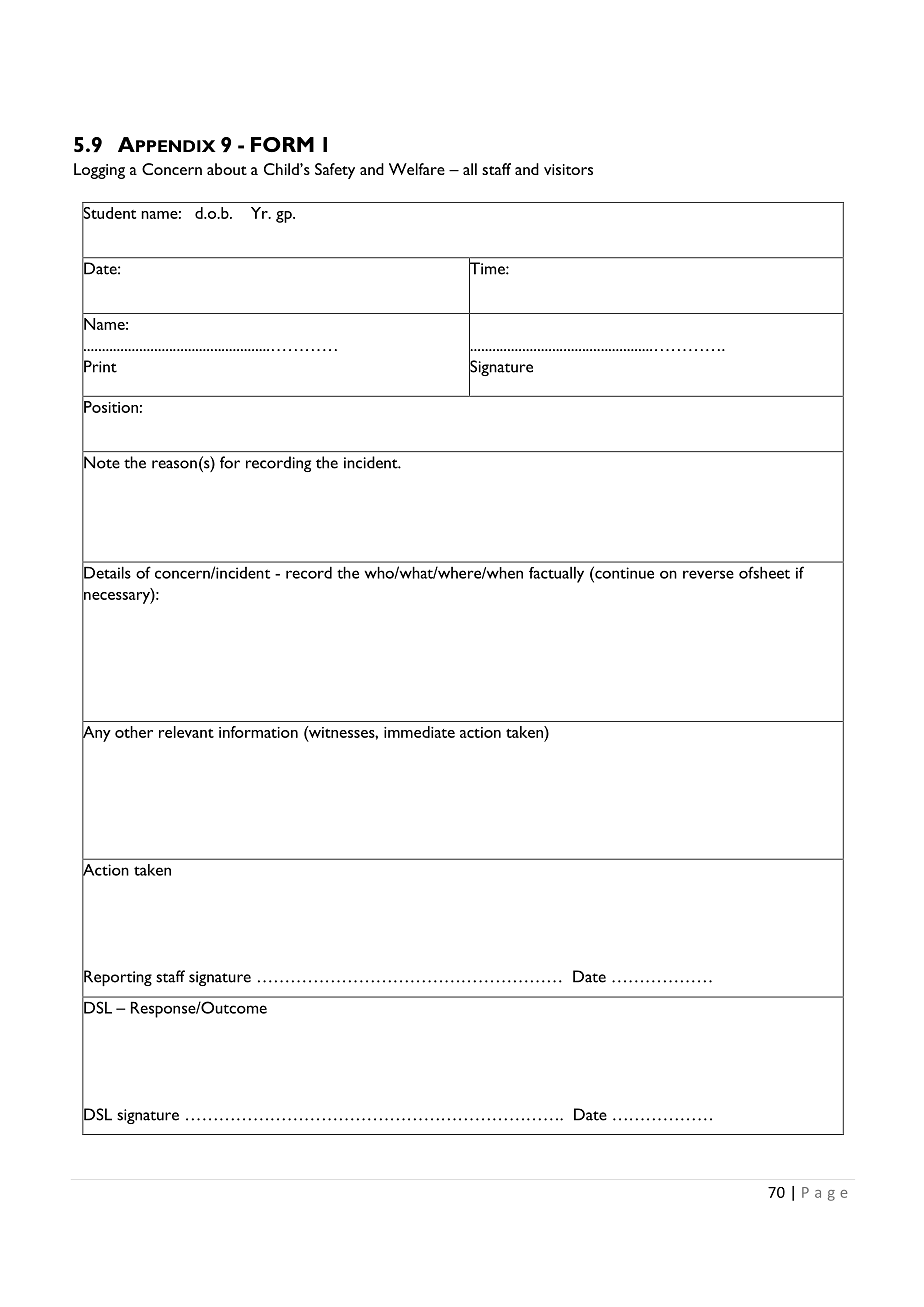 Image resolution: width=924 pixels, height=1307 pixels. Describe the element at coordinates (335, 171) in the page. I see `Safety` at that location.
